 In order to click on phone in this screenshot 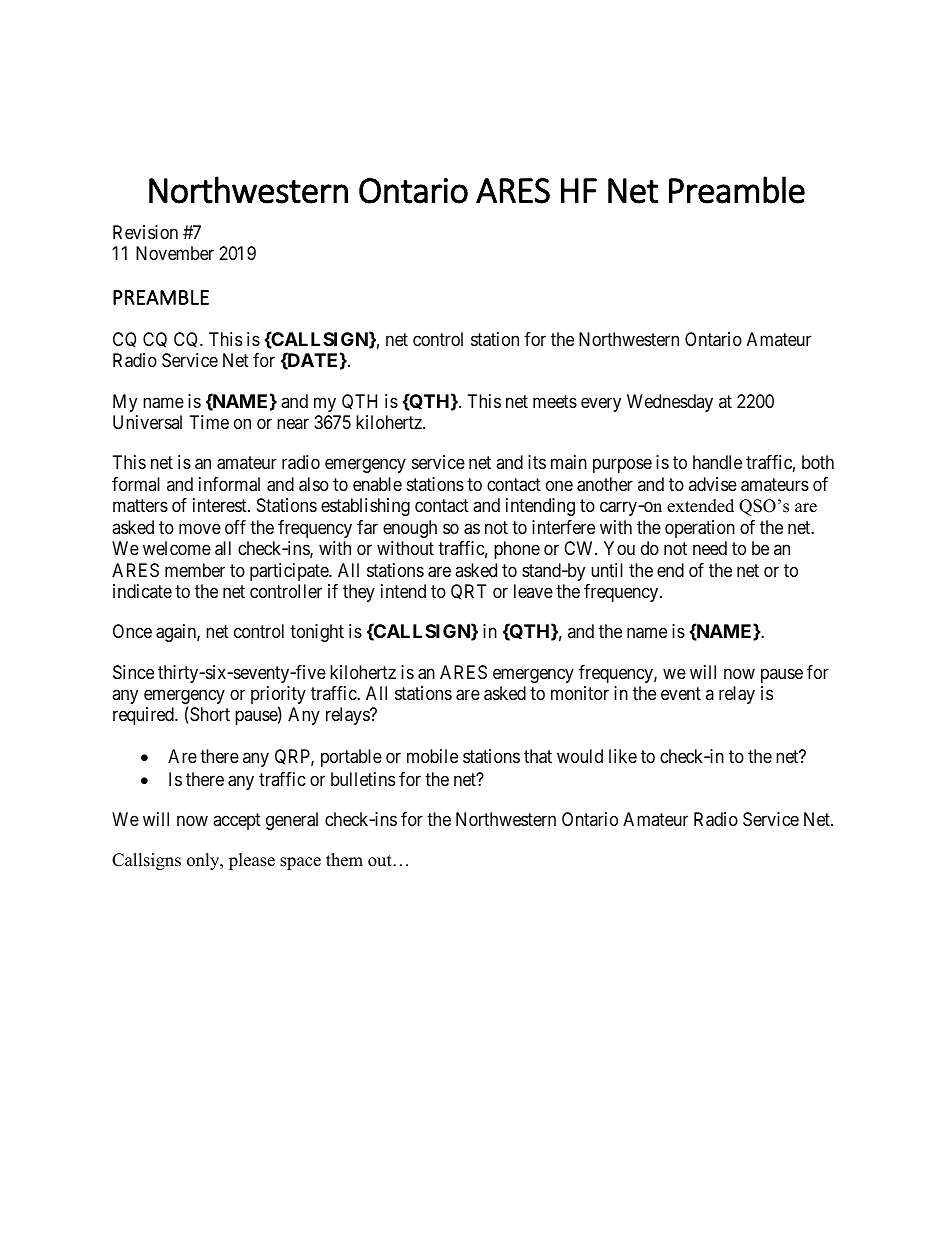, I will do `click(517, 550)`.
